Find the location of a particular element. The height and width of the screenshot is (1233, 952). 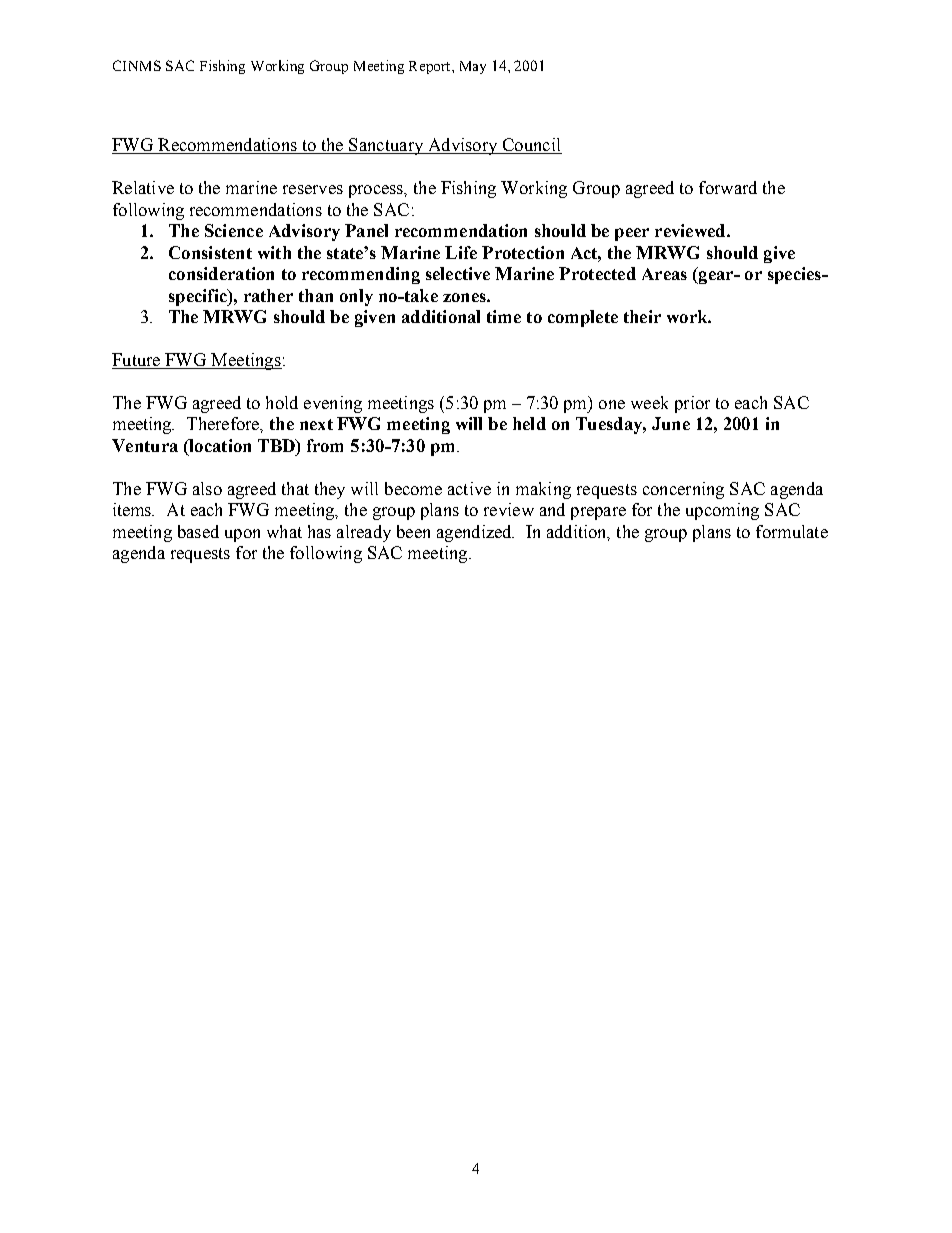

consideration is located at coordinates (221, 273).
